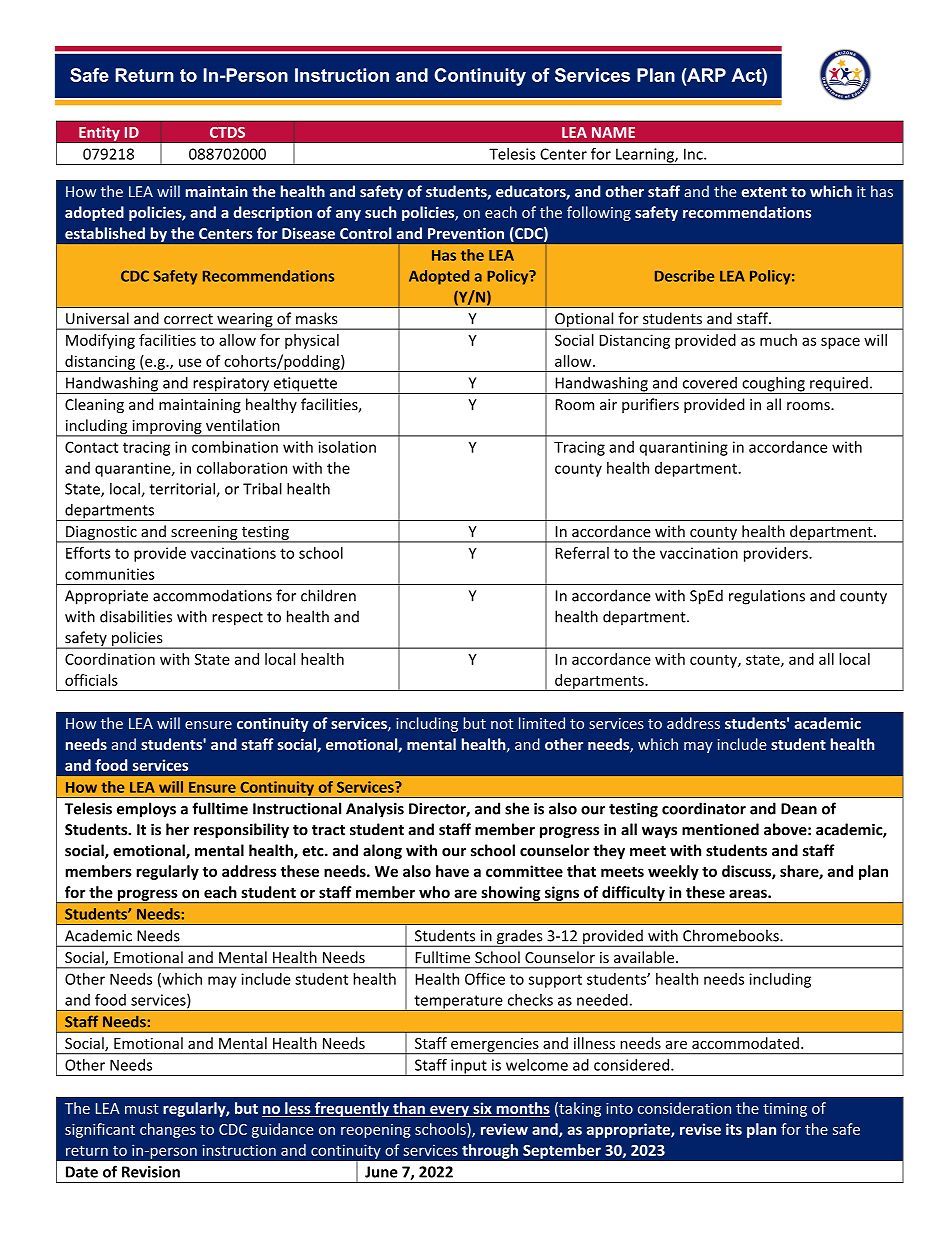 Image resolution: width=952 pixels, height=1233 pixels. Describe the element at coordinates (168, 1130) in the screenshot. I see `changes` at that location.
